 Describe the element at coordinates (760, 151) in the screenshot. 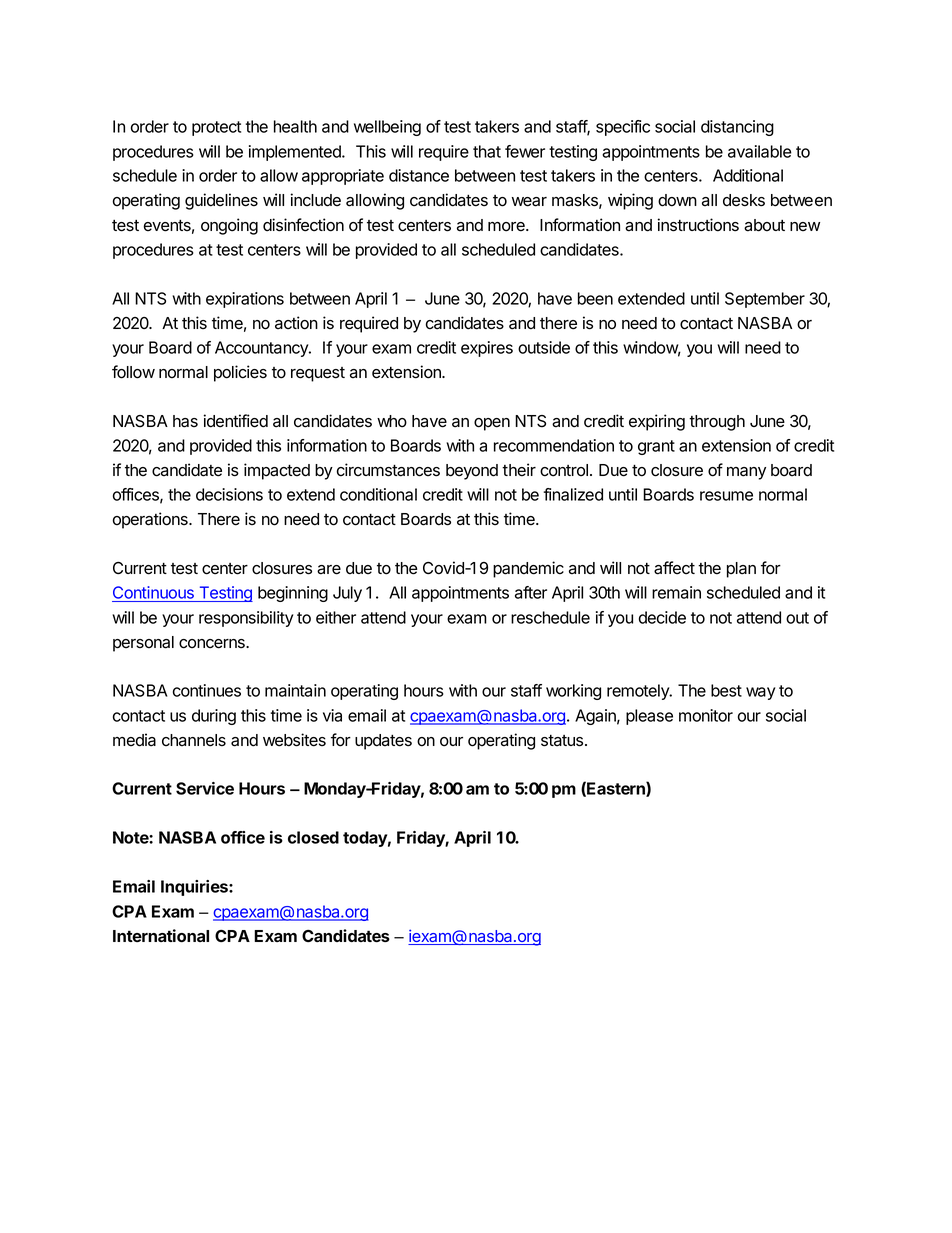

I see `available` at that location.
